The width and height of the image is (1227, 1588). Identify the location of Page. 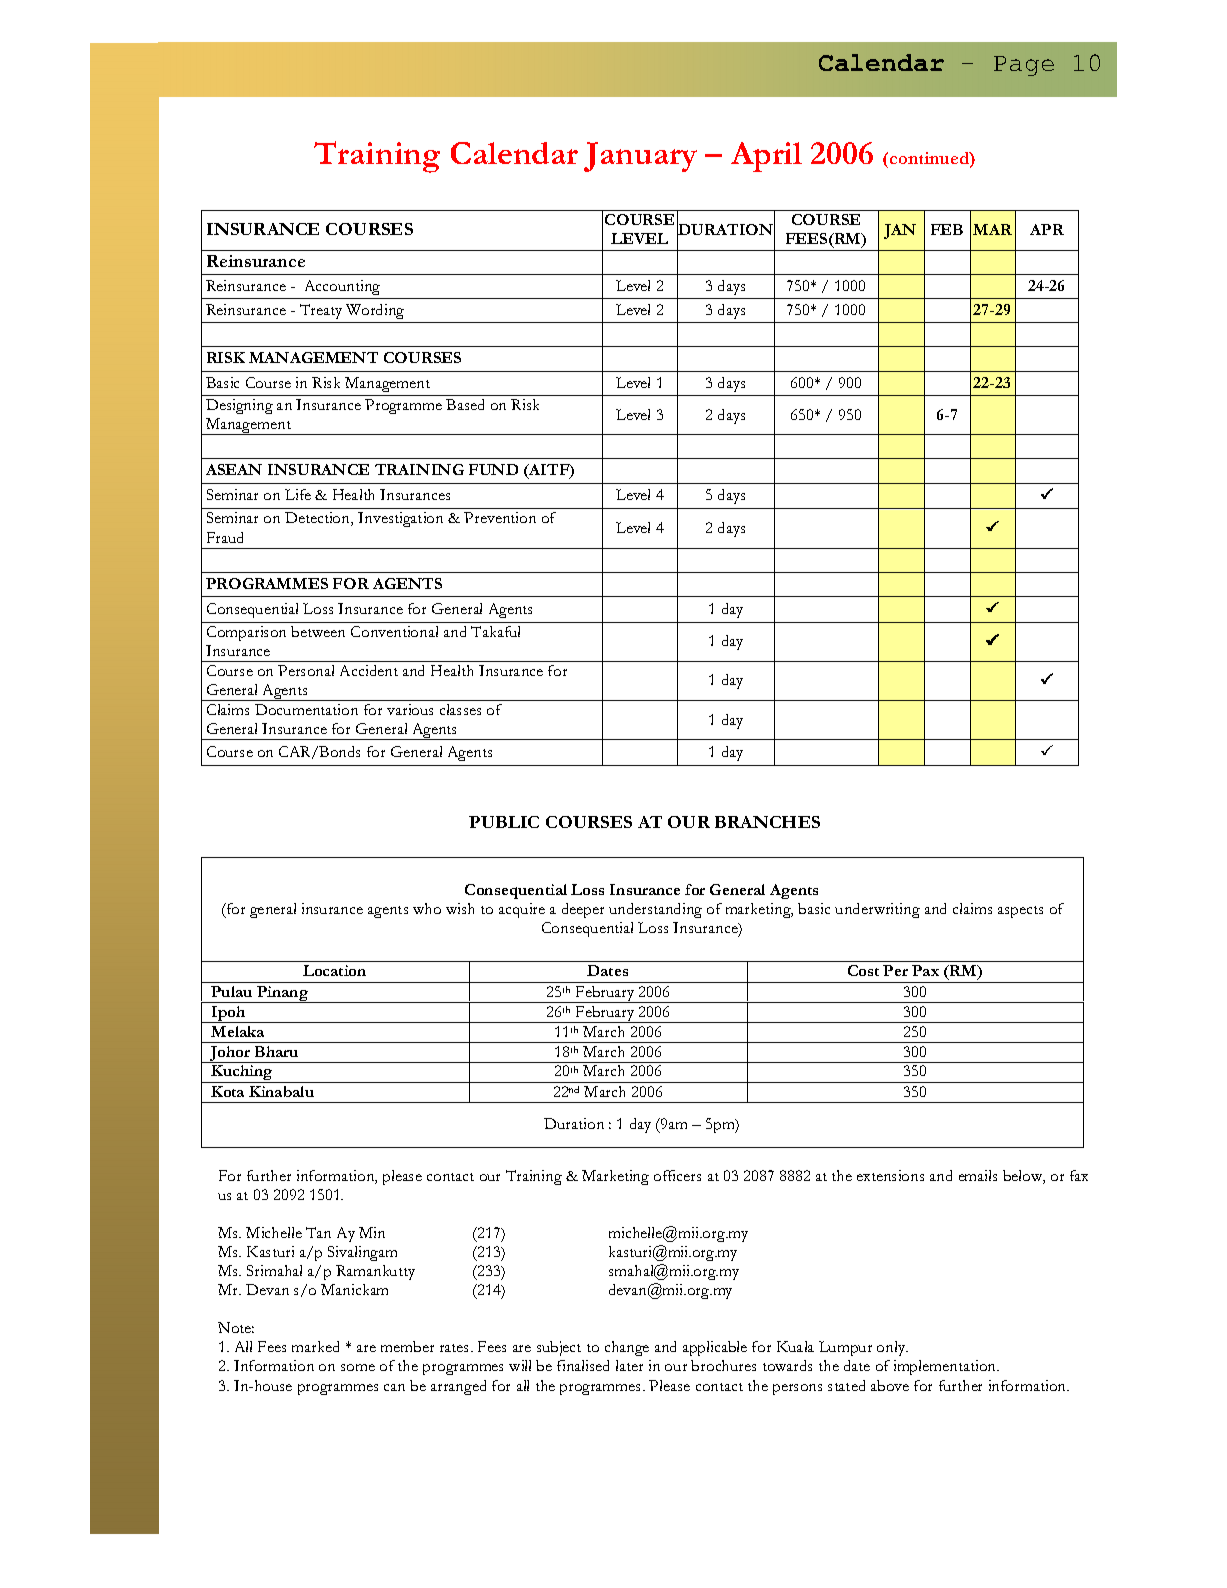
(1024, 66).
